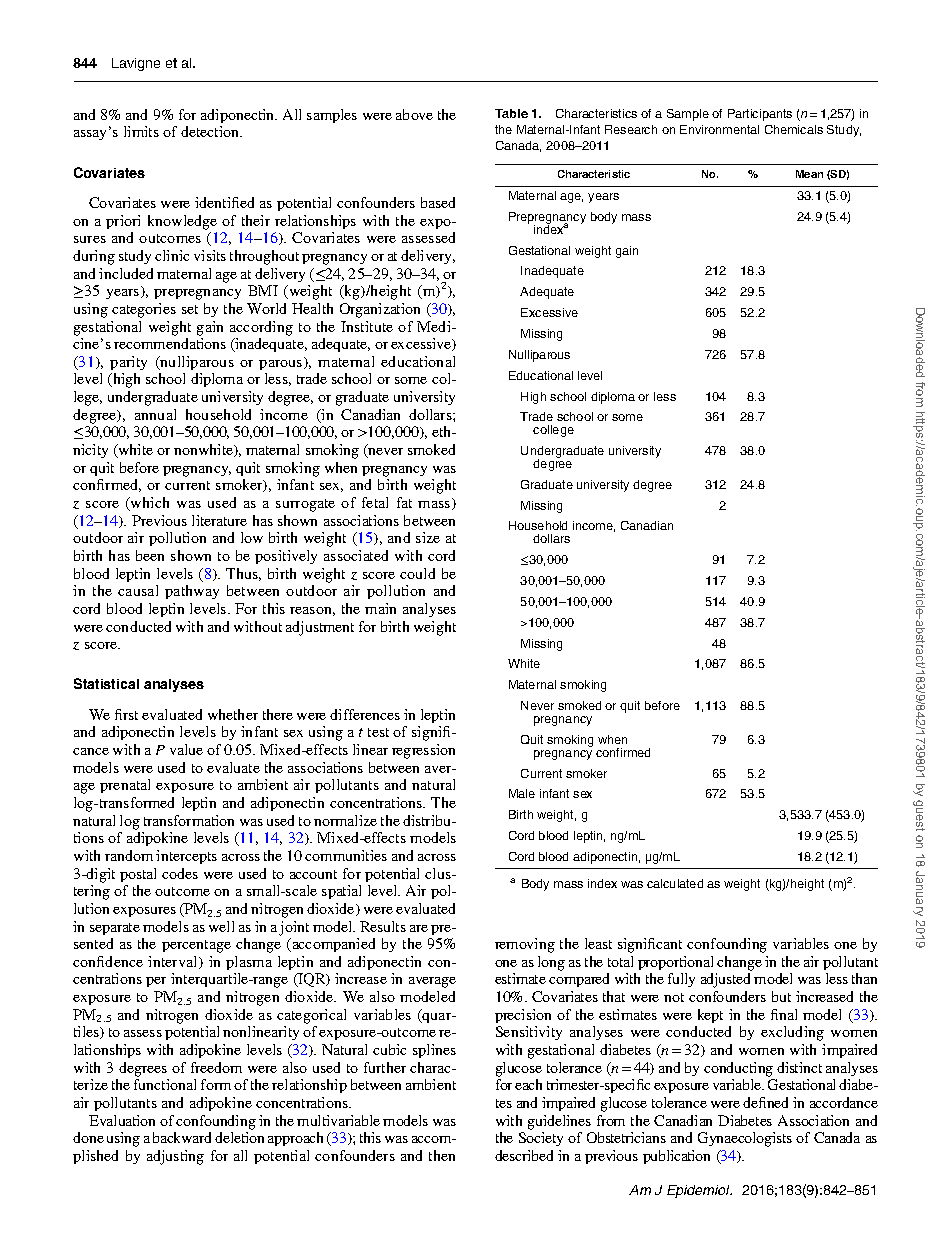  I want to click on pathway, so click(192, 592).
